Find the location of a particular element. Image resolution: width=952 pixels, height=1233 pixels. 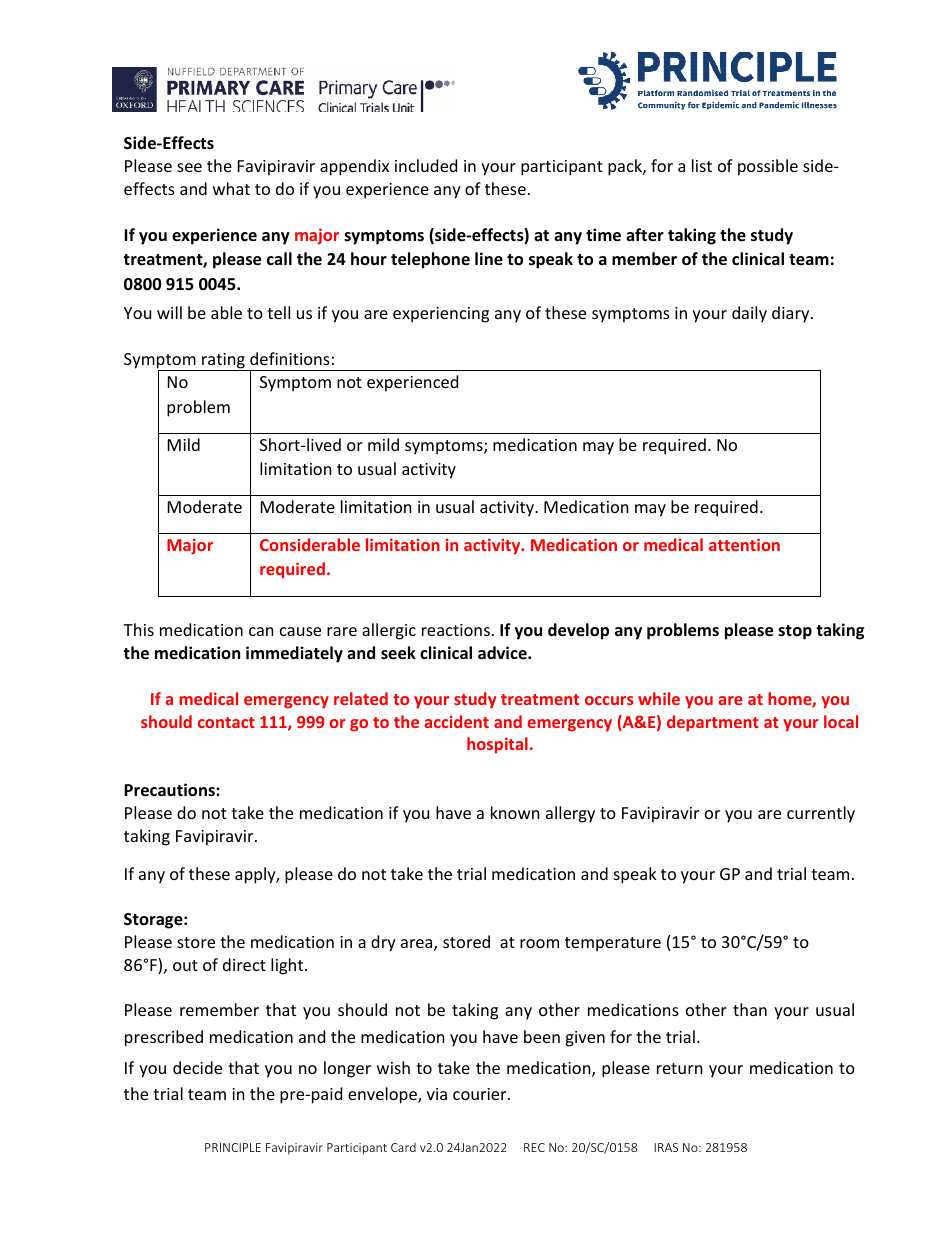

what is located at coordinates (231, 188).
